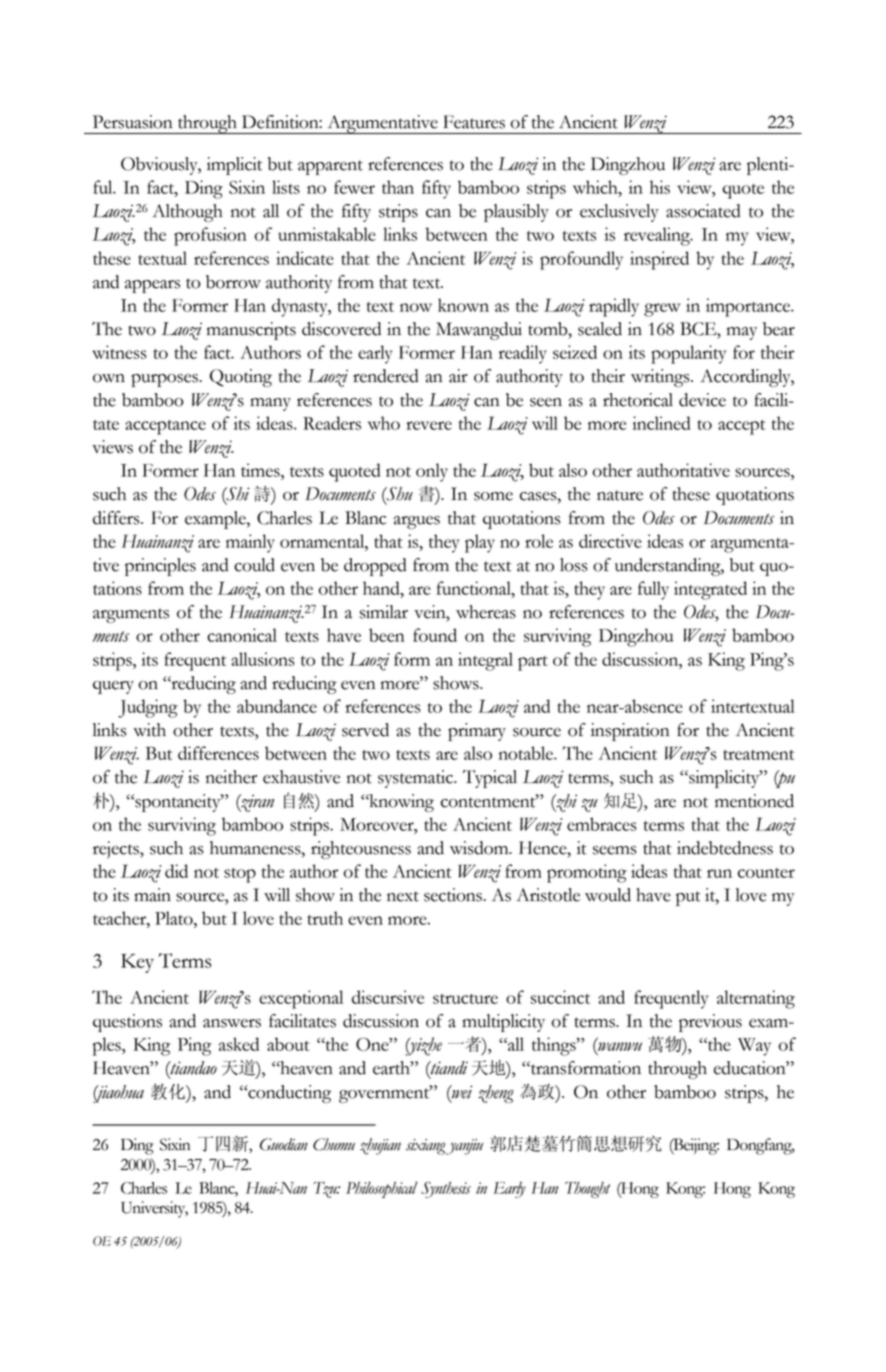 The height and width of the screenshot is (1372, 886). What do you see at coordinates (710, 590) in the screenshot?
I see `integrated` at bounding box center [710, 590].
